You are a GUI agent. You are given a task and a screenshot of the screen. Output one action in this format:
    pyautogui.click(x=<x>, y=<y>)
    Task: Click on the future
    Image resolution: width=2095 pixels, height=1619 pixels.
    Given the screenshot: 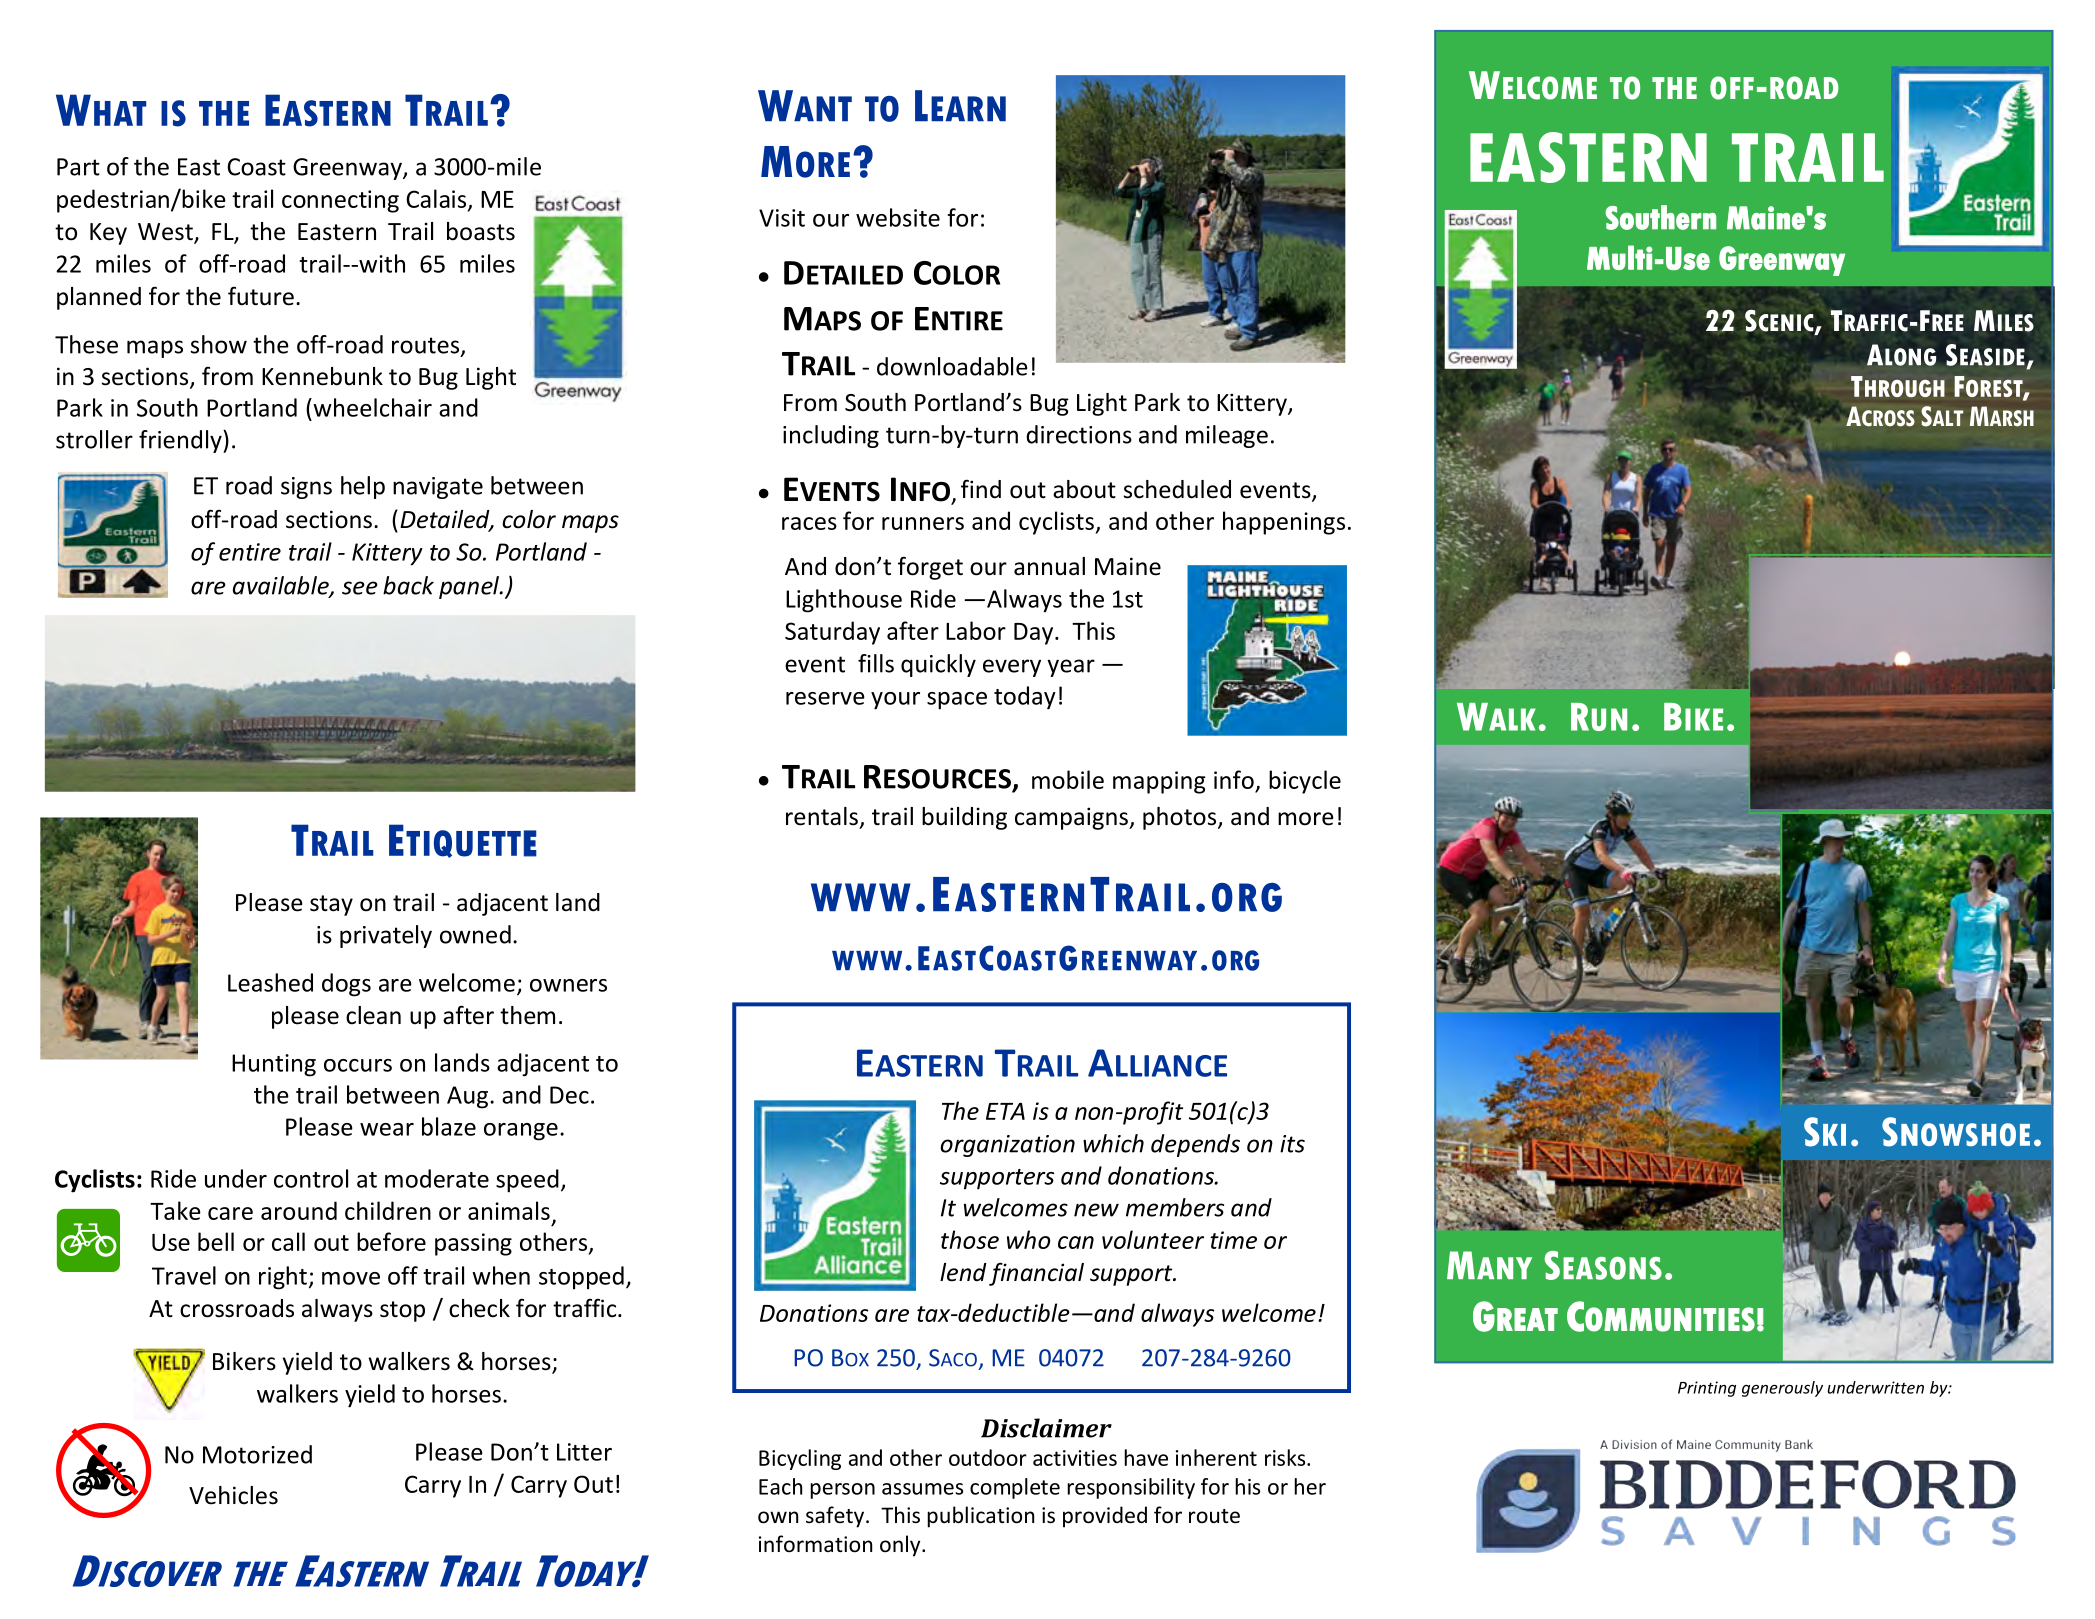 What is the action you would take?
    pyautogui.click(x=261, y=296)
